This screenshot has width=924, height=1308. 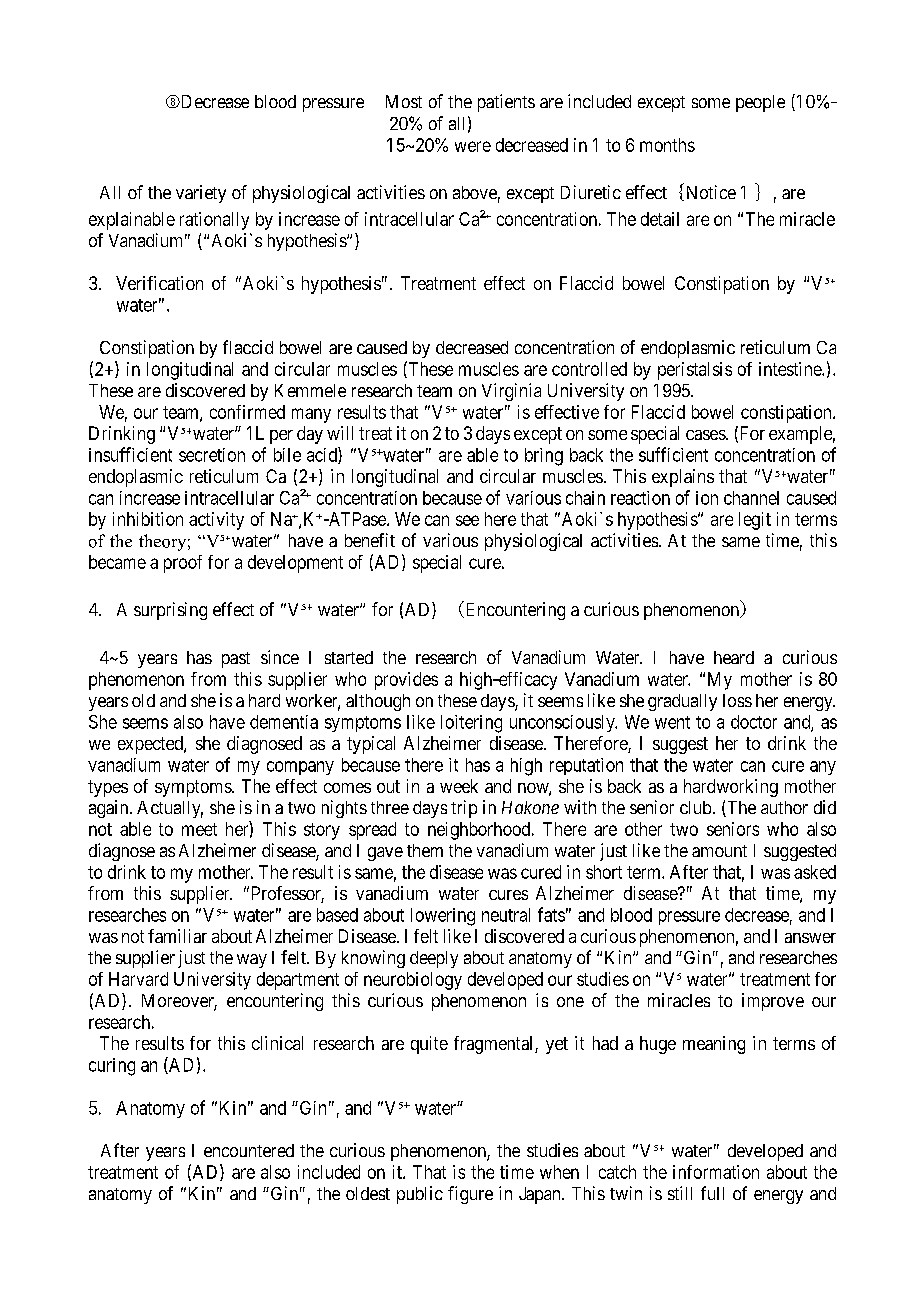 I want to click on heard, so click(x=734, y=657).
